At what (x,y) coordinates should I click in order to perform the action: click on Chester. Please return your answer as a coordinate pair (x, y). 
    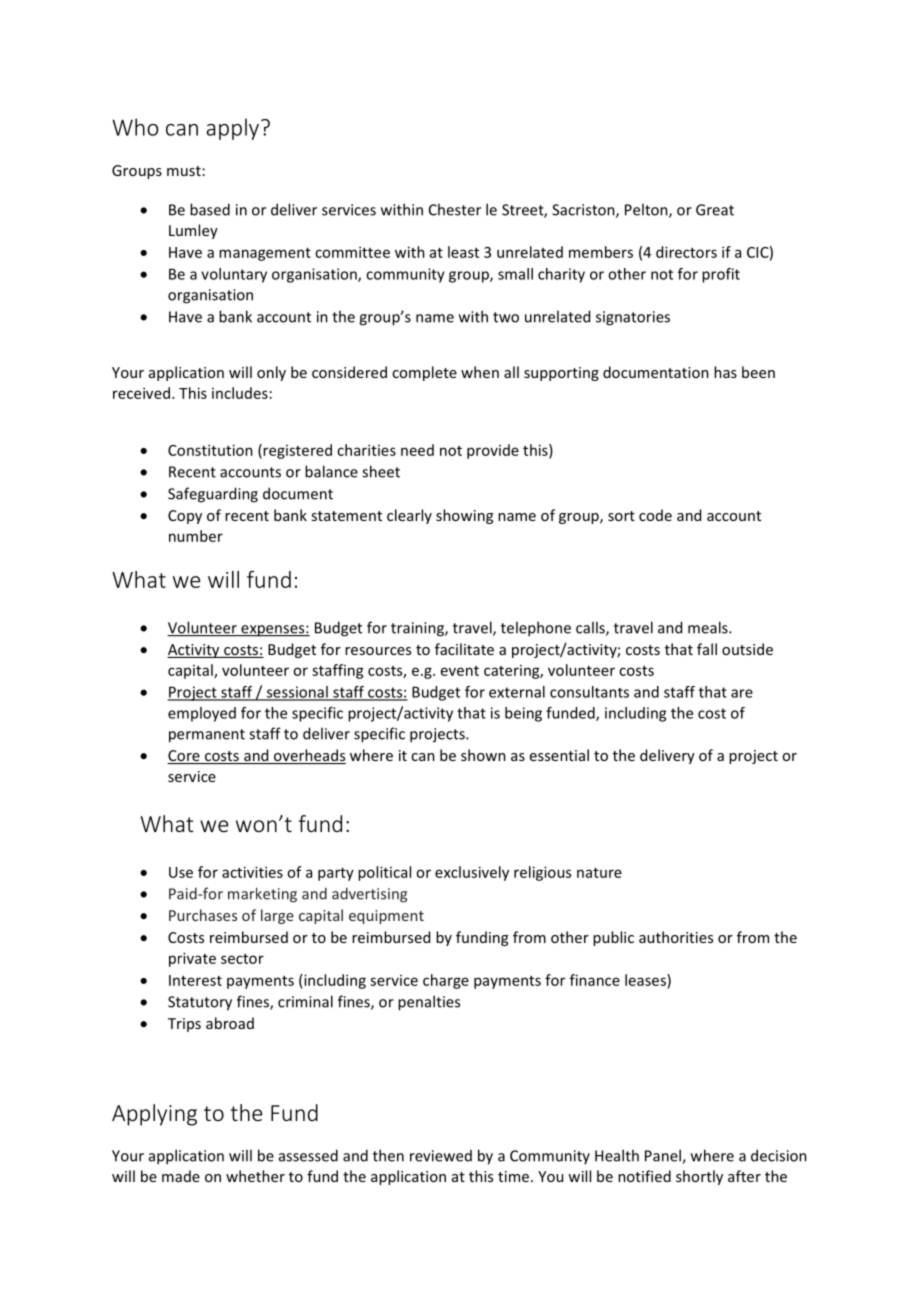
    Looking at the image, I should click on (455, 209).
